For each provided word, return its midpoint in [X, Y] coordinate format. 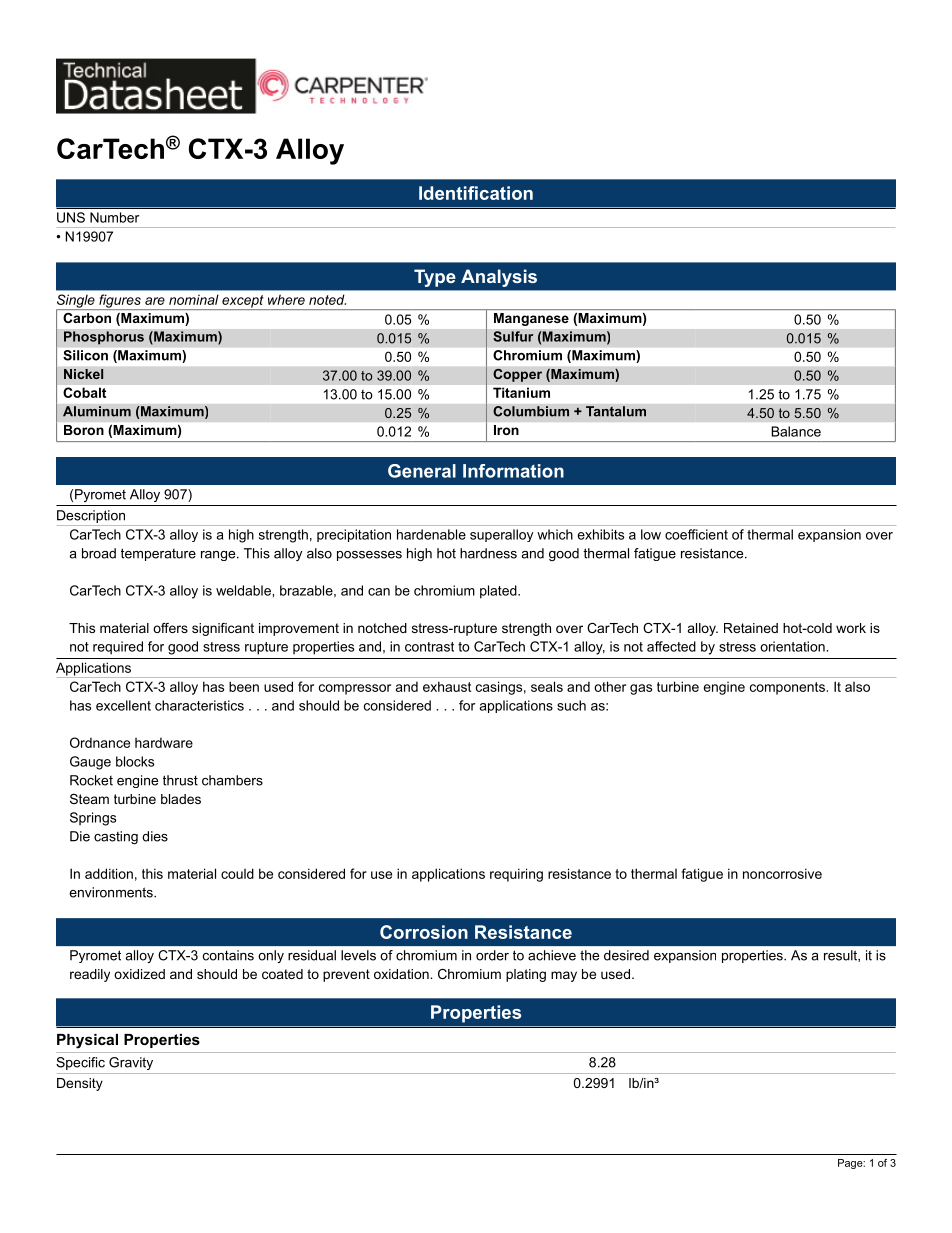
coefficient [696, 534]
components [787, 688]
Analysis [499, 278]
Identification [476, 193]
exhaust [447, 686]
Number [114, 217]
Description [92, 518]
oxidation [402, 974]
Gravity [131, 1063]
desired [626, 955]
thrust [180, 780]
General [422, 471]
